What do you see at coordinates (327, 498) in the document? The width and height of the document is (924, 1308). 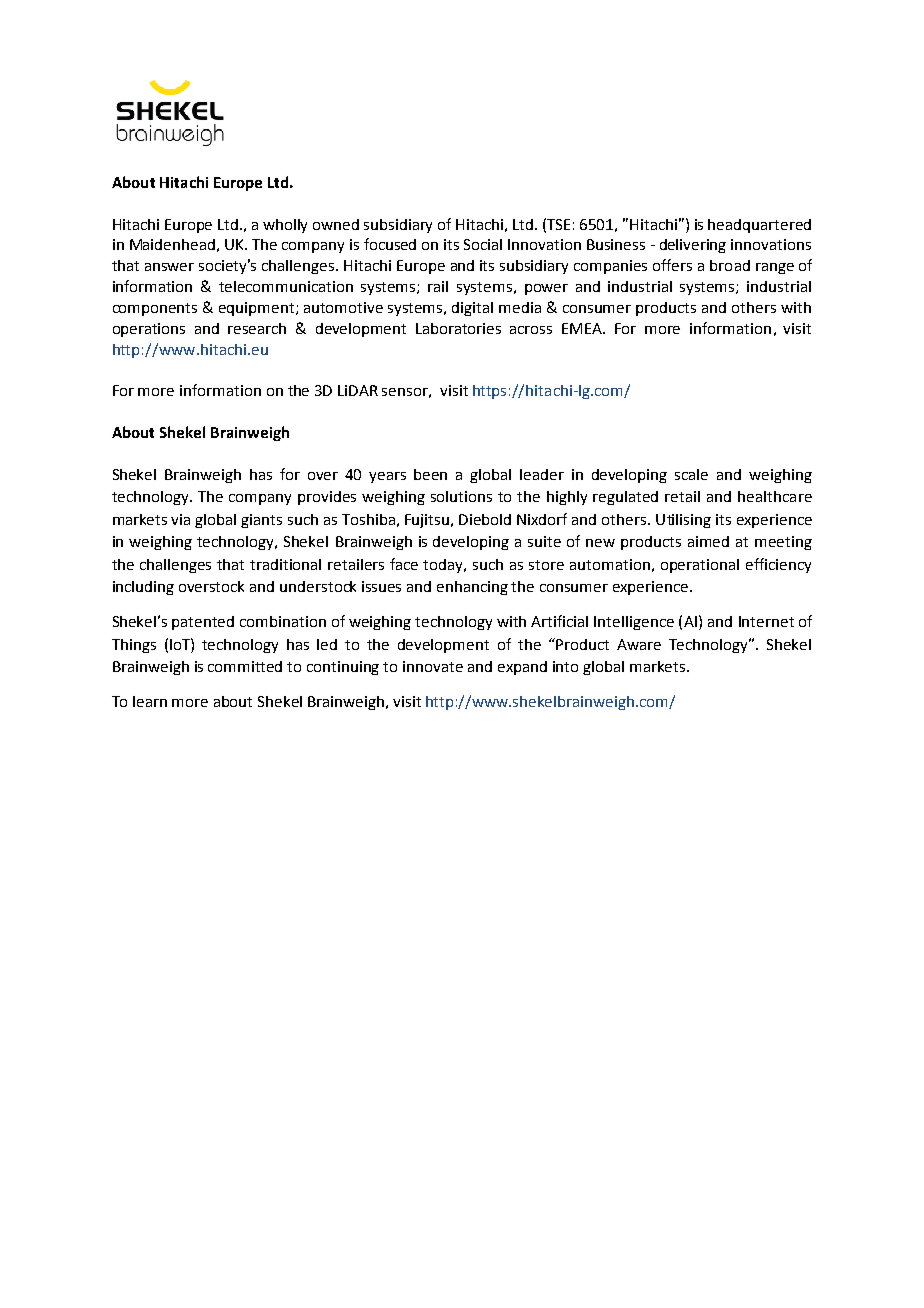 I see `provides` at bounding box center [327, 498].
